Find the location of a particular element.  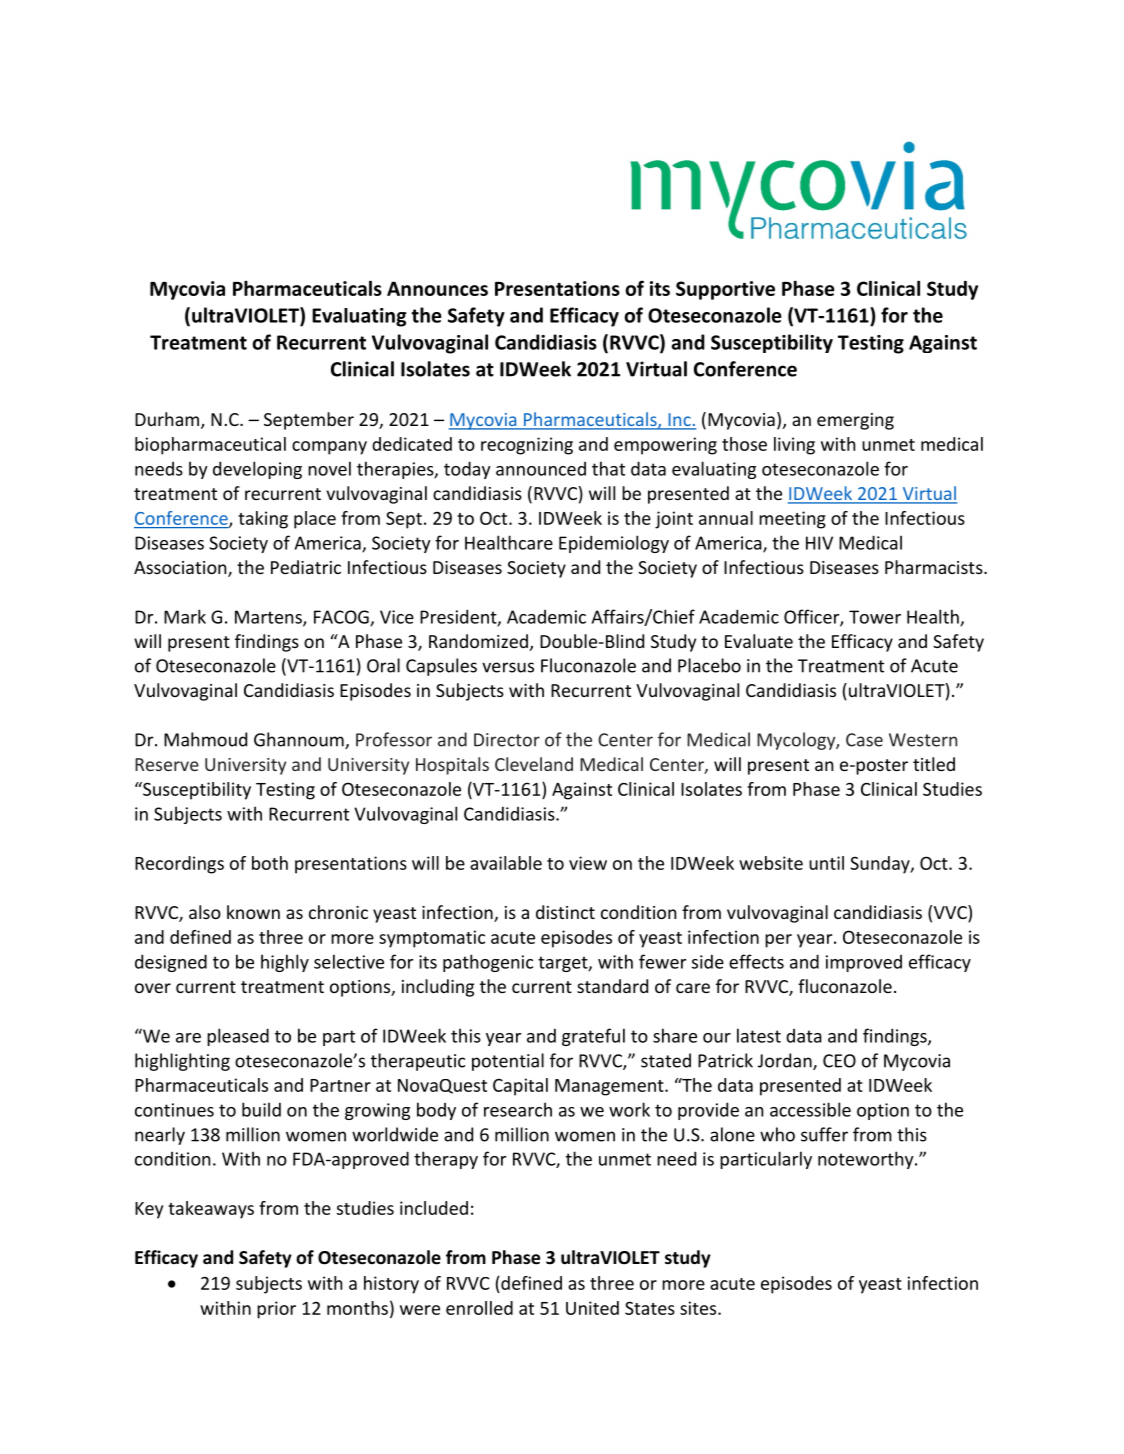

distinct is located at coordinates (565, 912).
